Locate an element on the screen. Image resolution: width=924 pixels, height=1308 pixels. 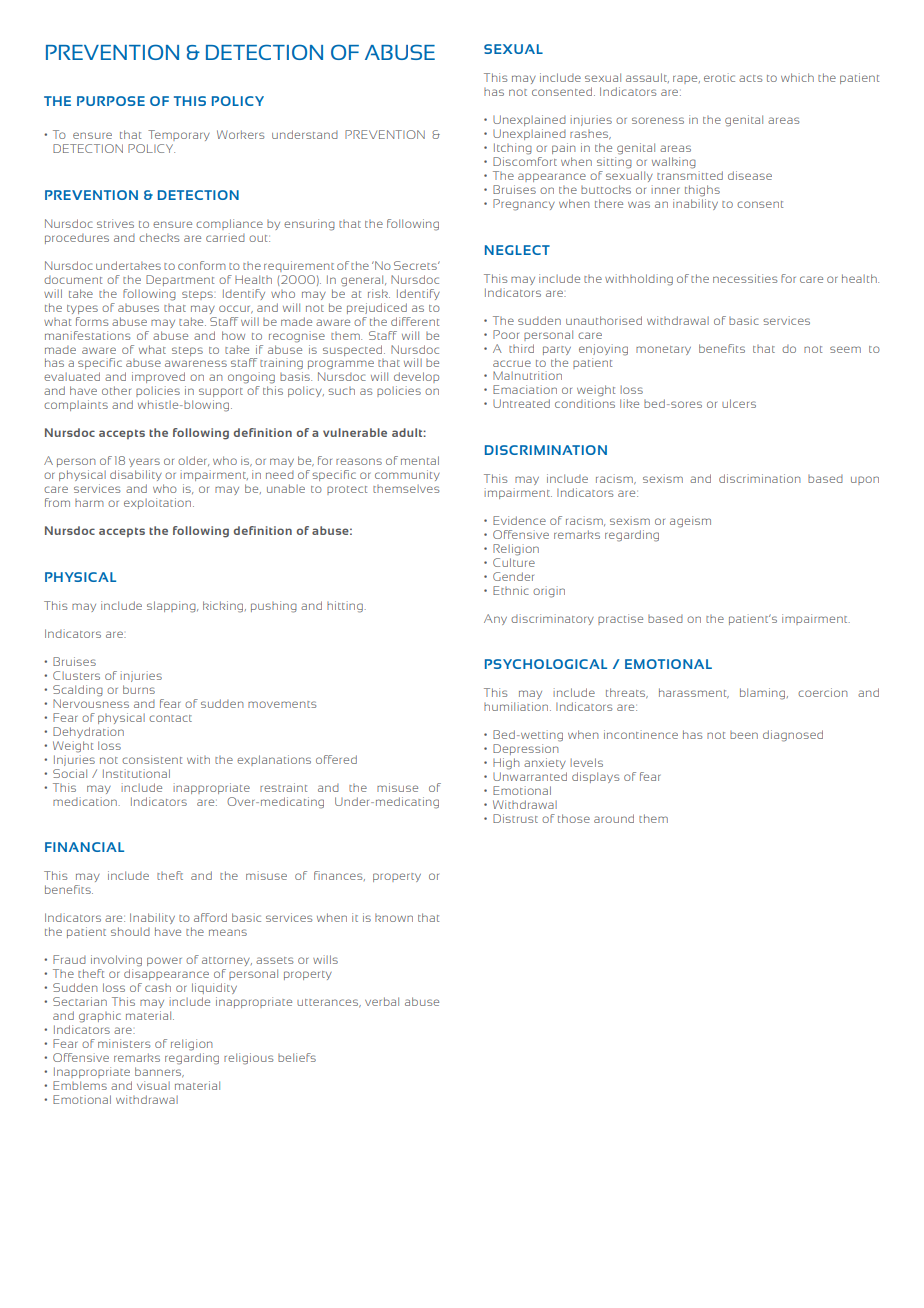
acts is located at coordinates (750, 78).
